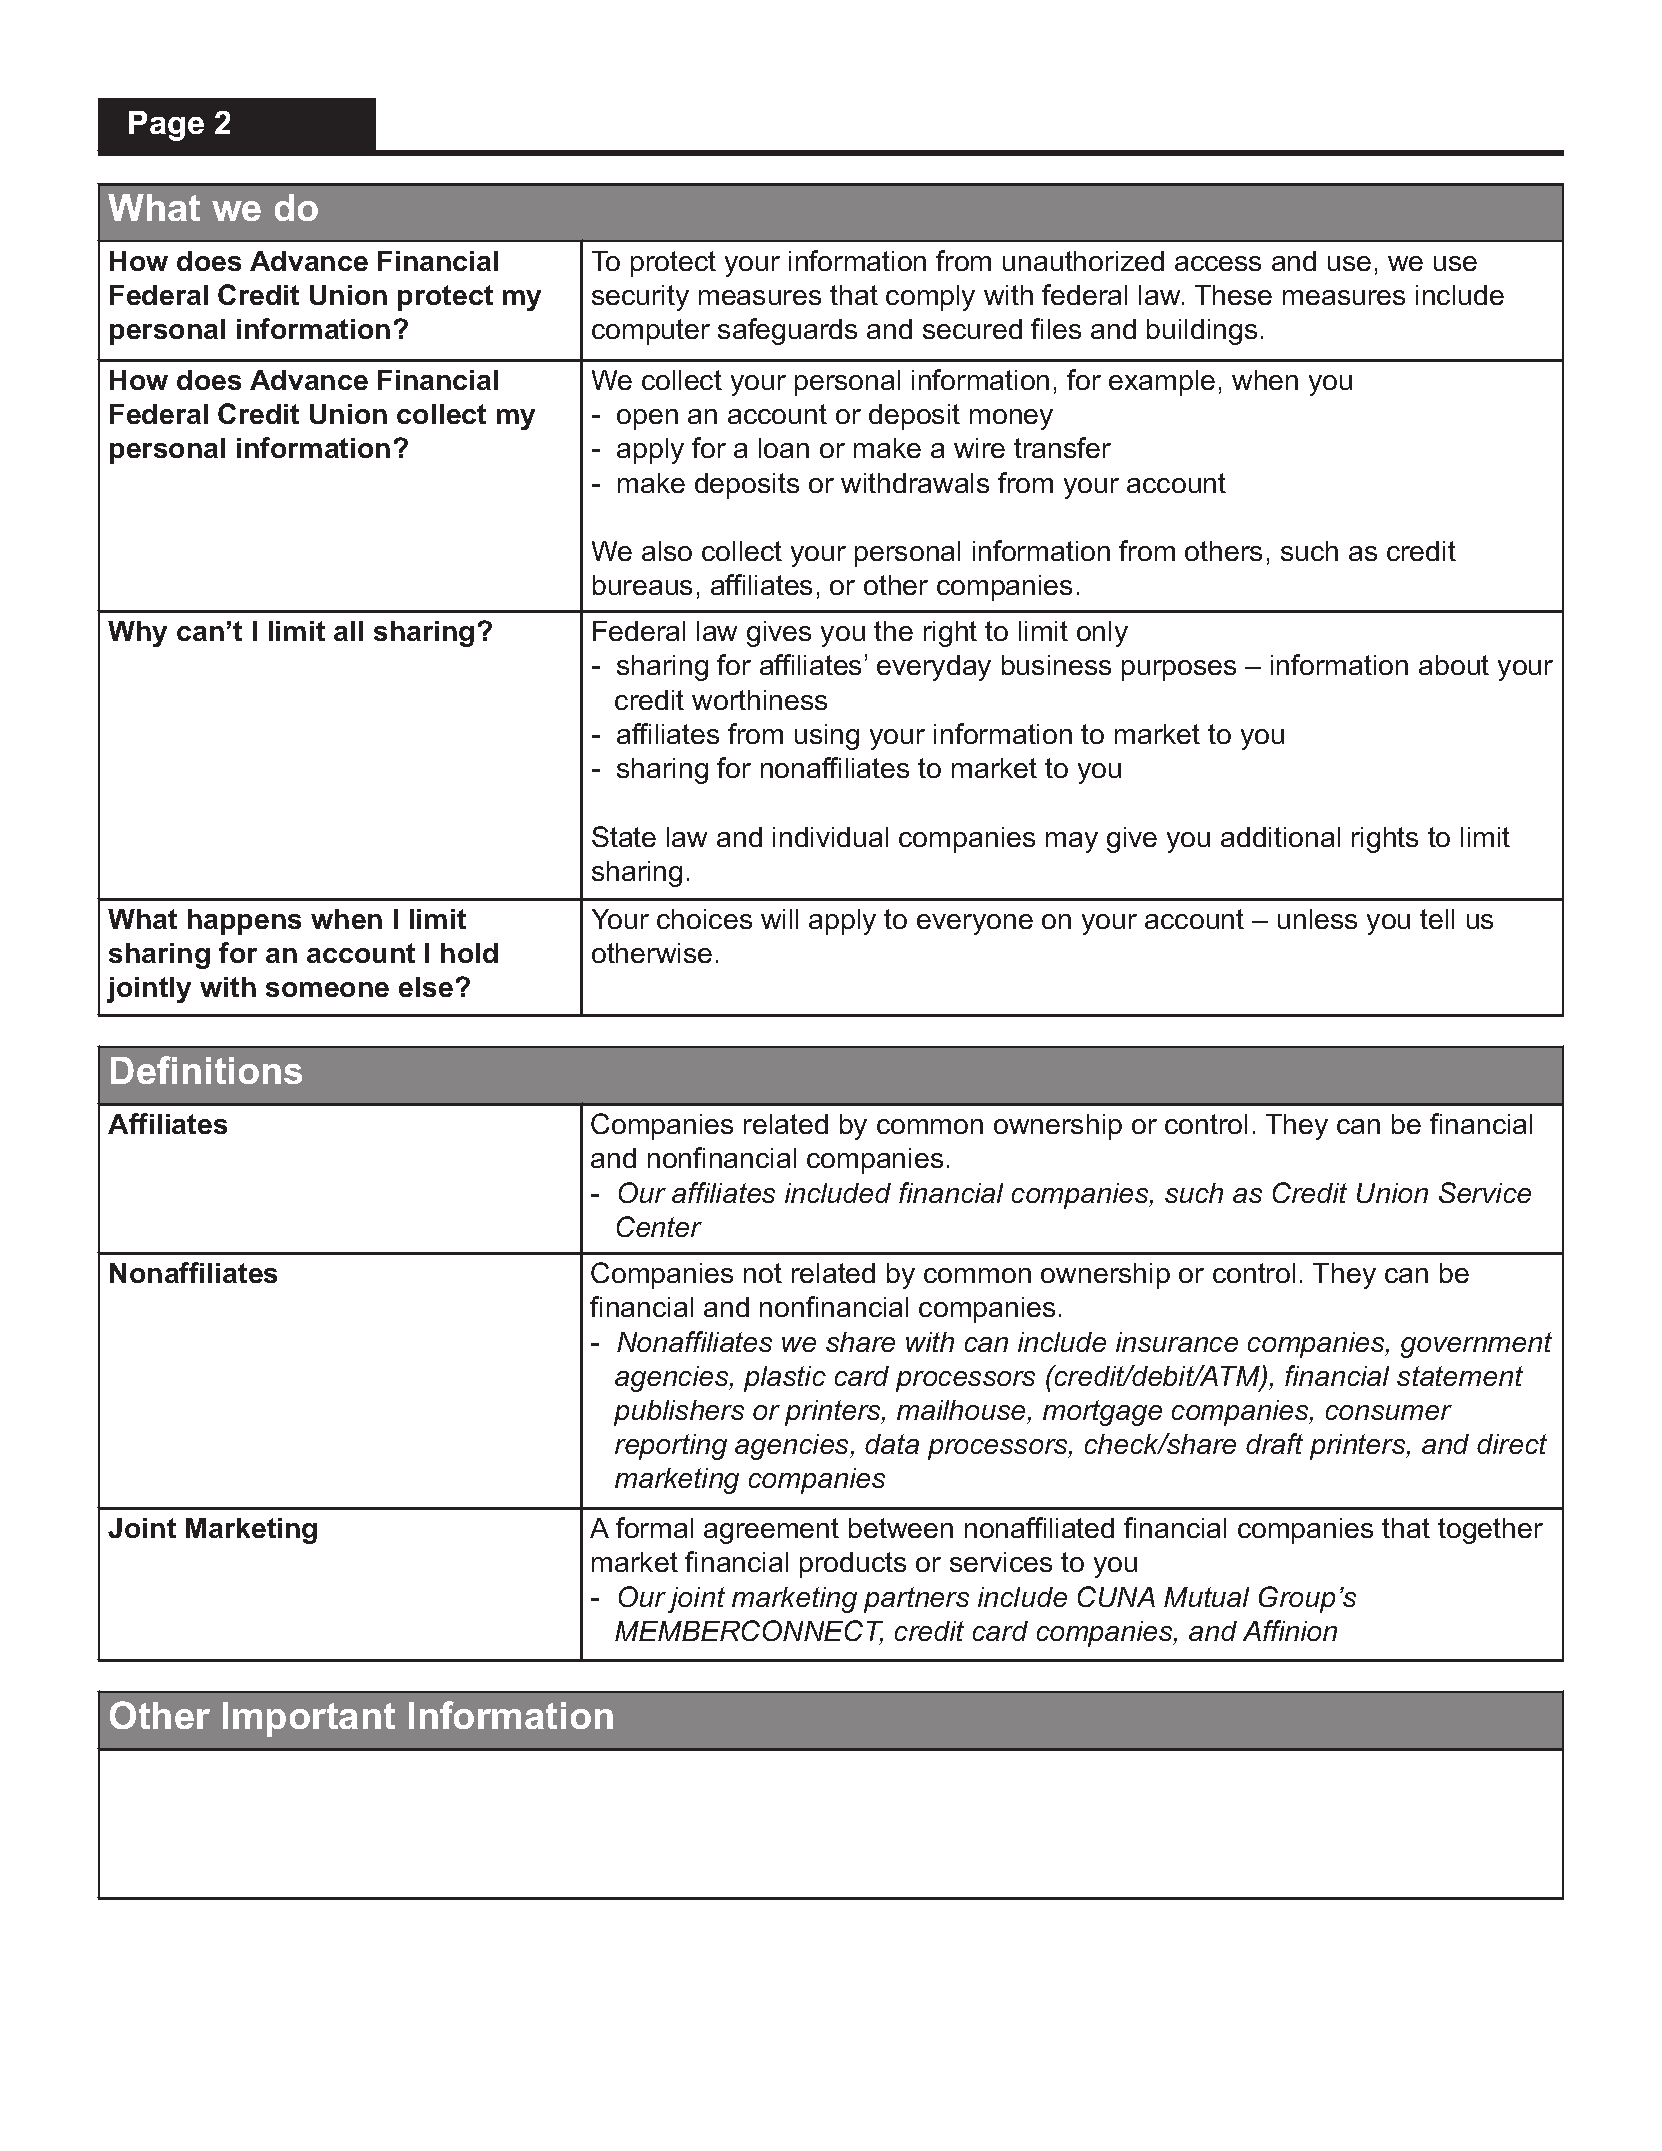  I want to click on Page, so click(166, 126).
